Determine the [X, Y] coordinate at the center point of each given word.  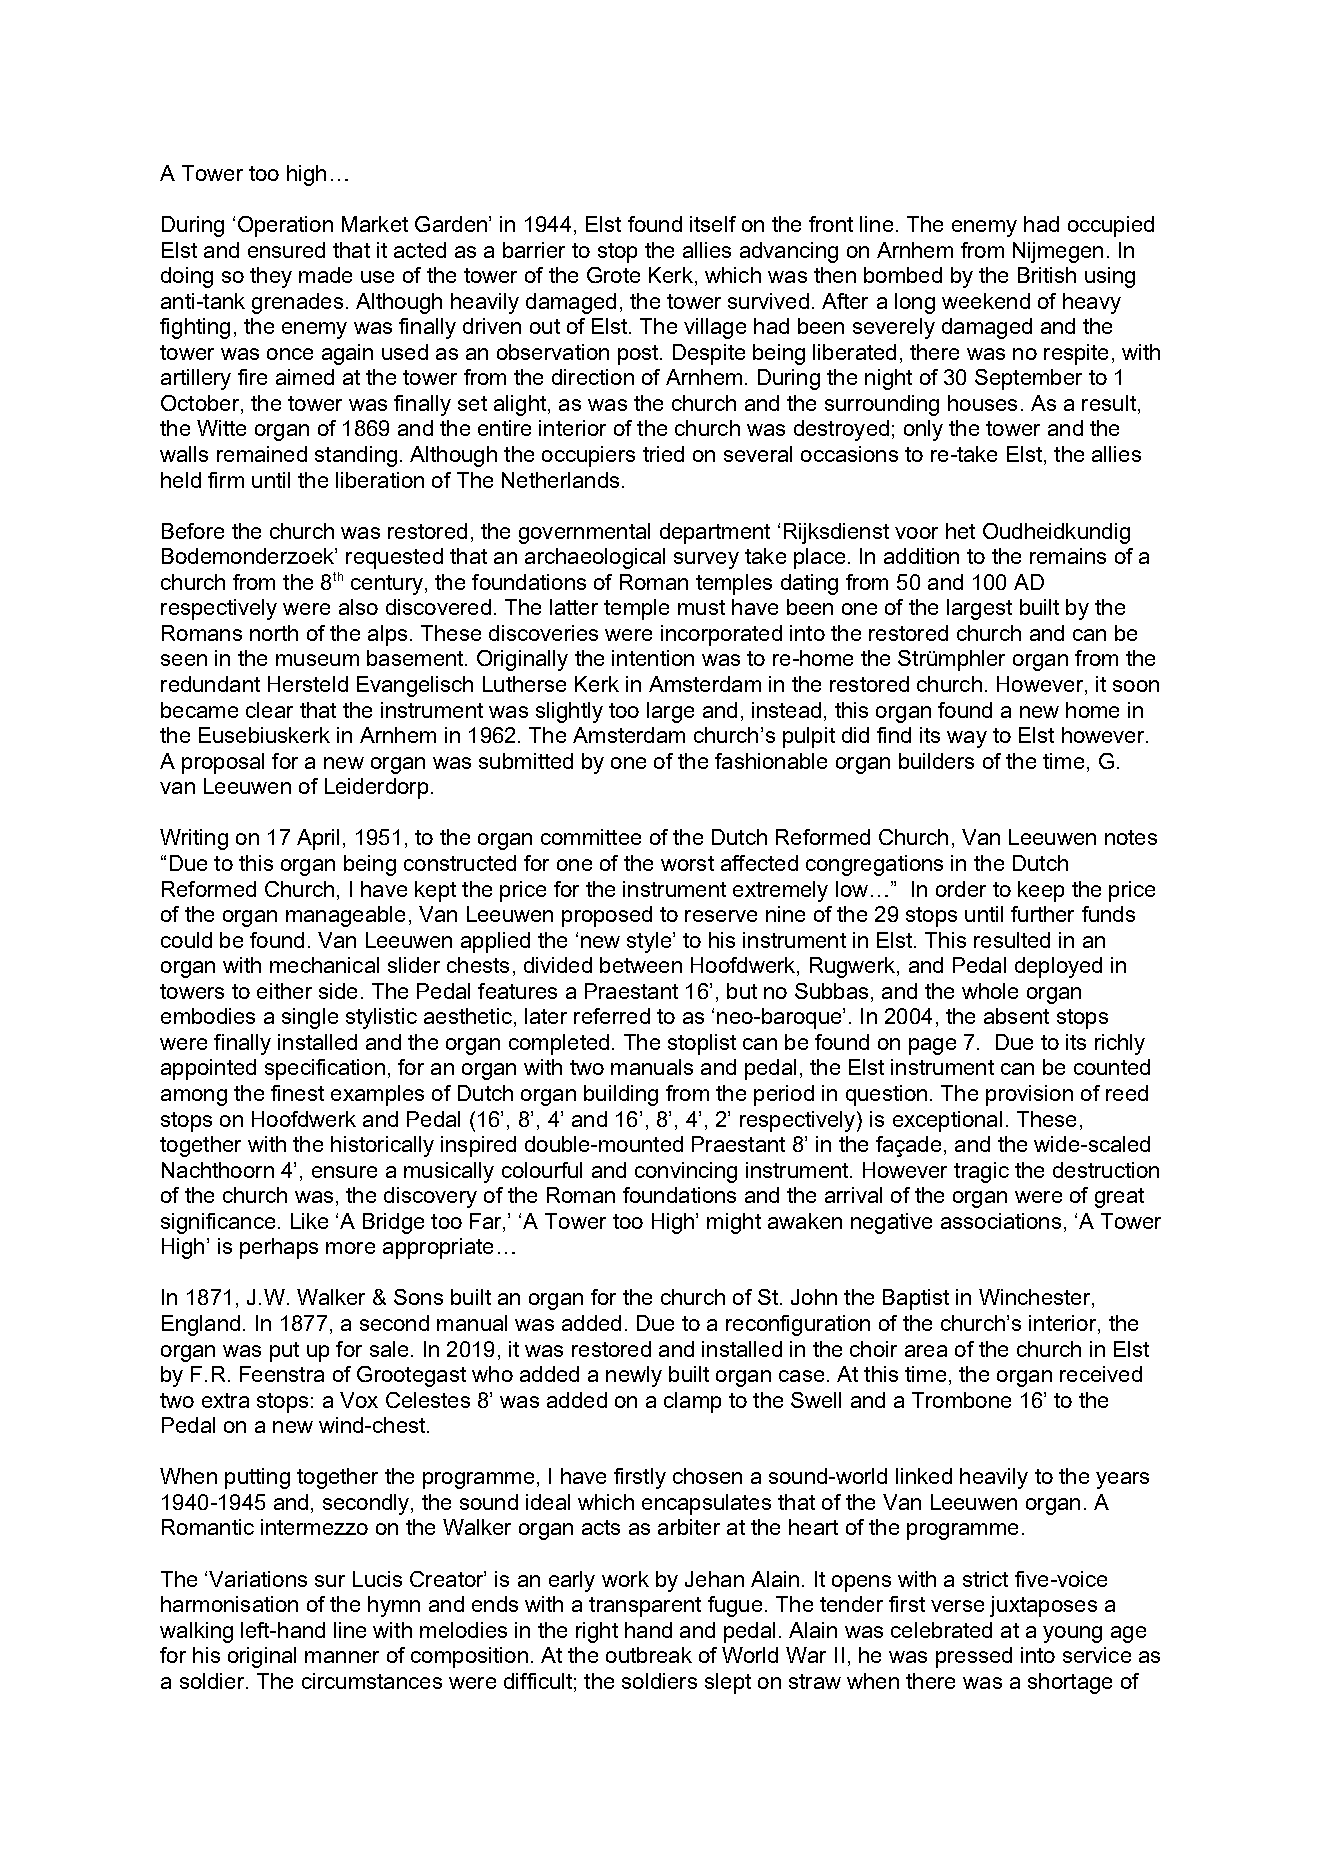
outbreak [649, 1655]
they [271, 277]
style [650, 942]
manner [342, 1657]
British [1047, 275]
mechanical [324, 965]
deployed [1058, 967]
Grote [613, 275]
